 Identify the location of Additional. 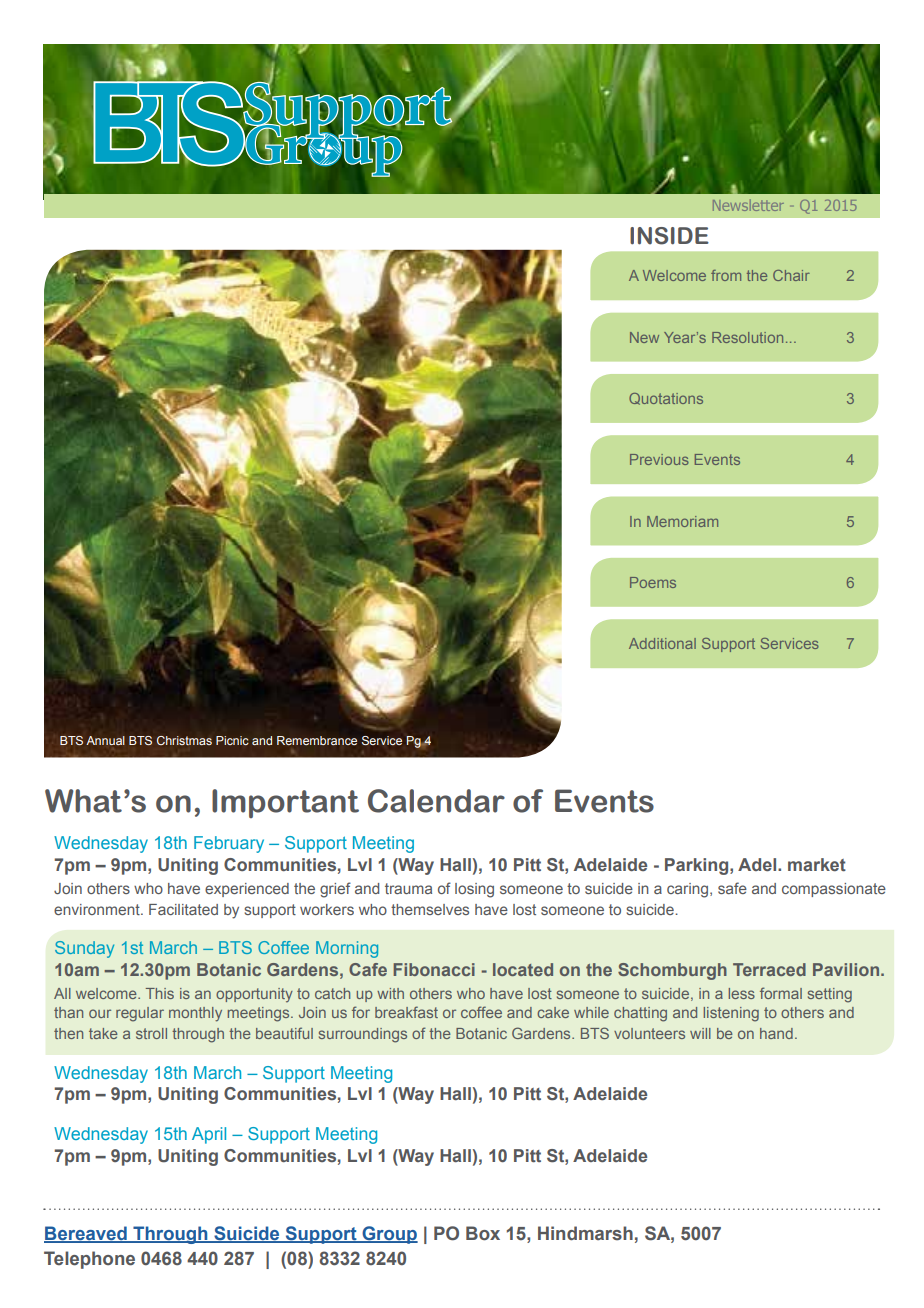
(662, 643).
